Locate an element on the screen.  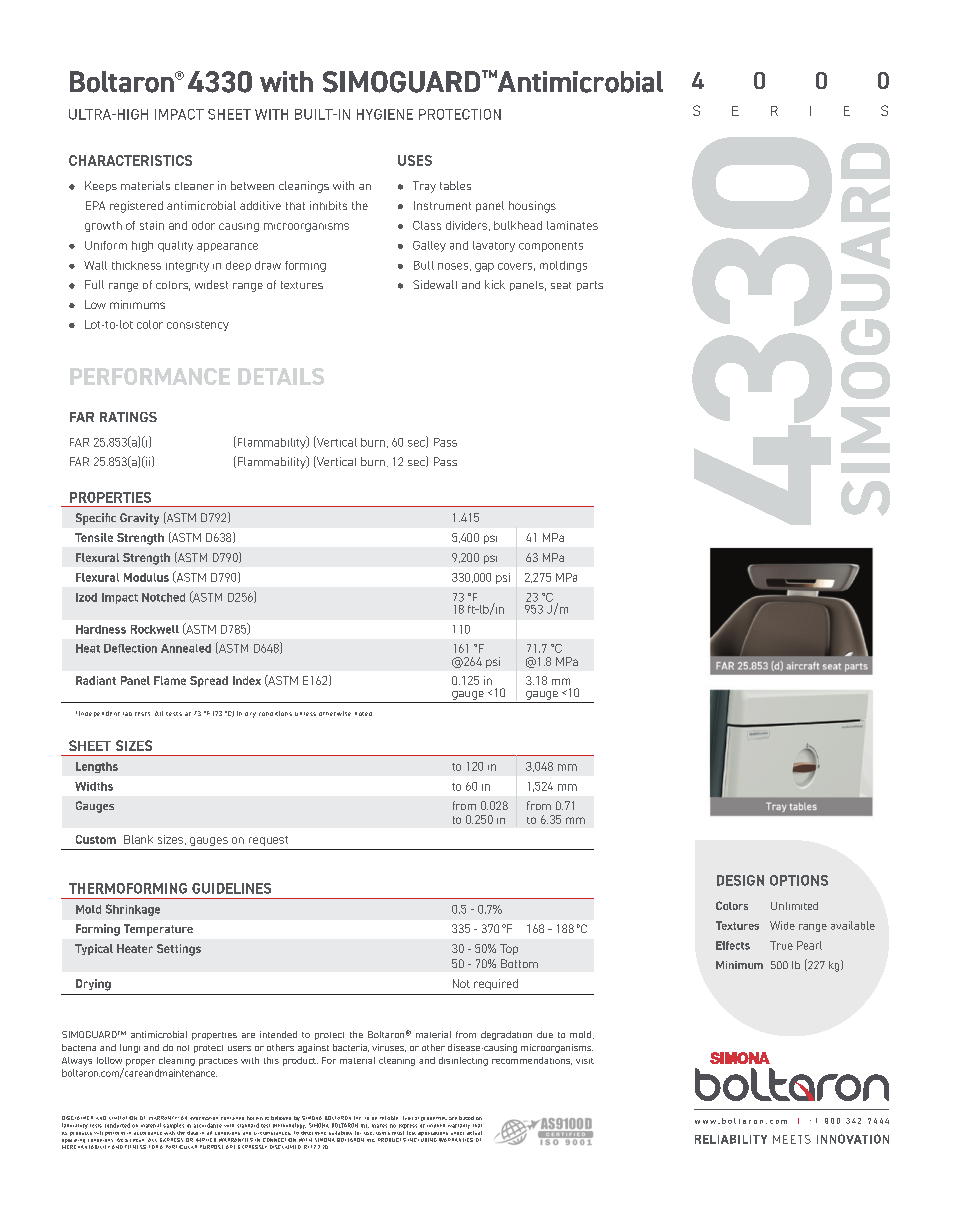
laminates is located at coordinates (572, 225).
